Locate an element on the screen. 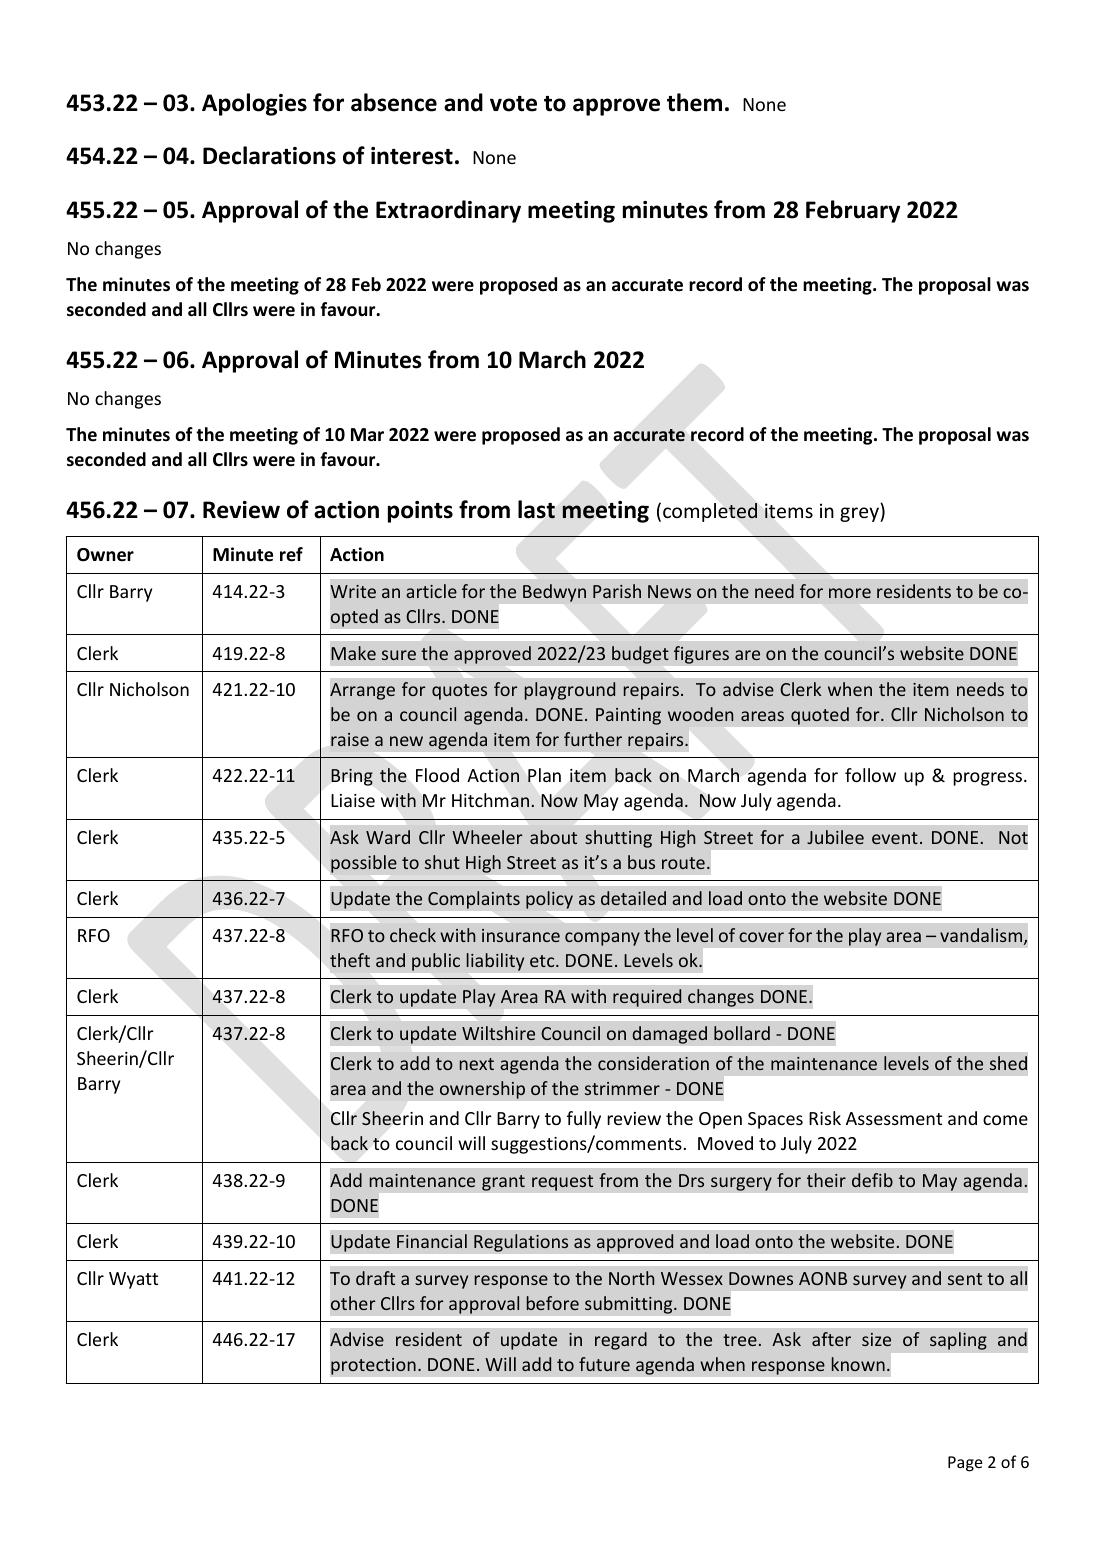  shed is located at coordinates (1008, 1063).
